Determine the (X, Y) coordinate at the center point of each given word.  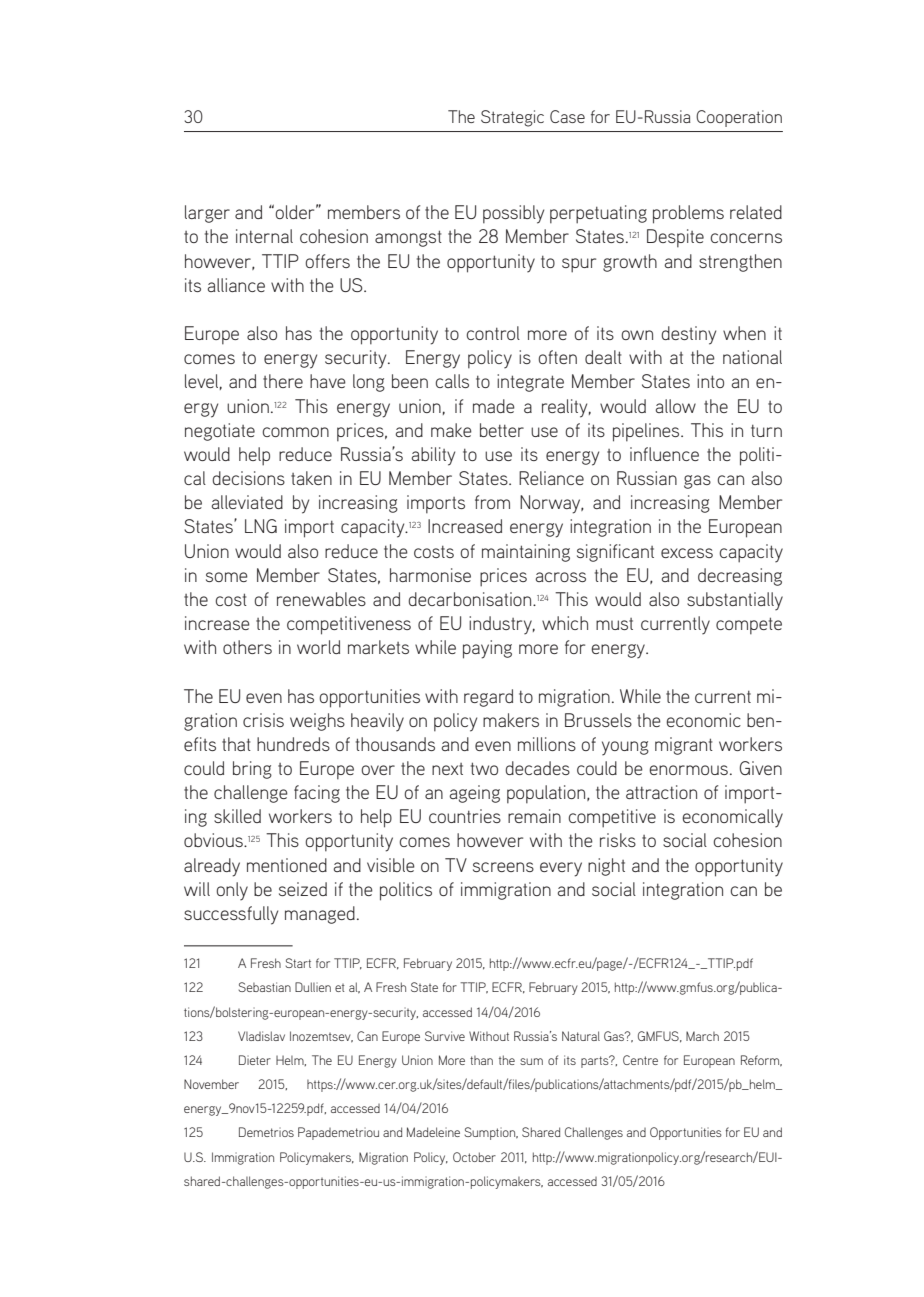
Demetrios (266, 1132)
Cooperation (739, 118)
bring (252, 770)
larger (207, 214)
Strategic (512, 118)
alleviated (247, 502)
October (474, 1157)
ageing (474, 794)
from (492, 502)
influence (664, 454)
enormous (688, 770)
